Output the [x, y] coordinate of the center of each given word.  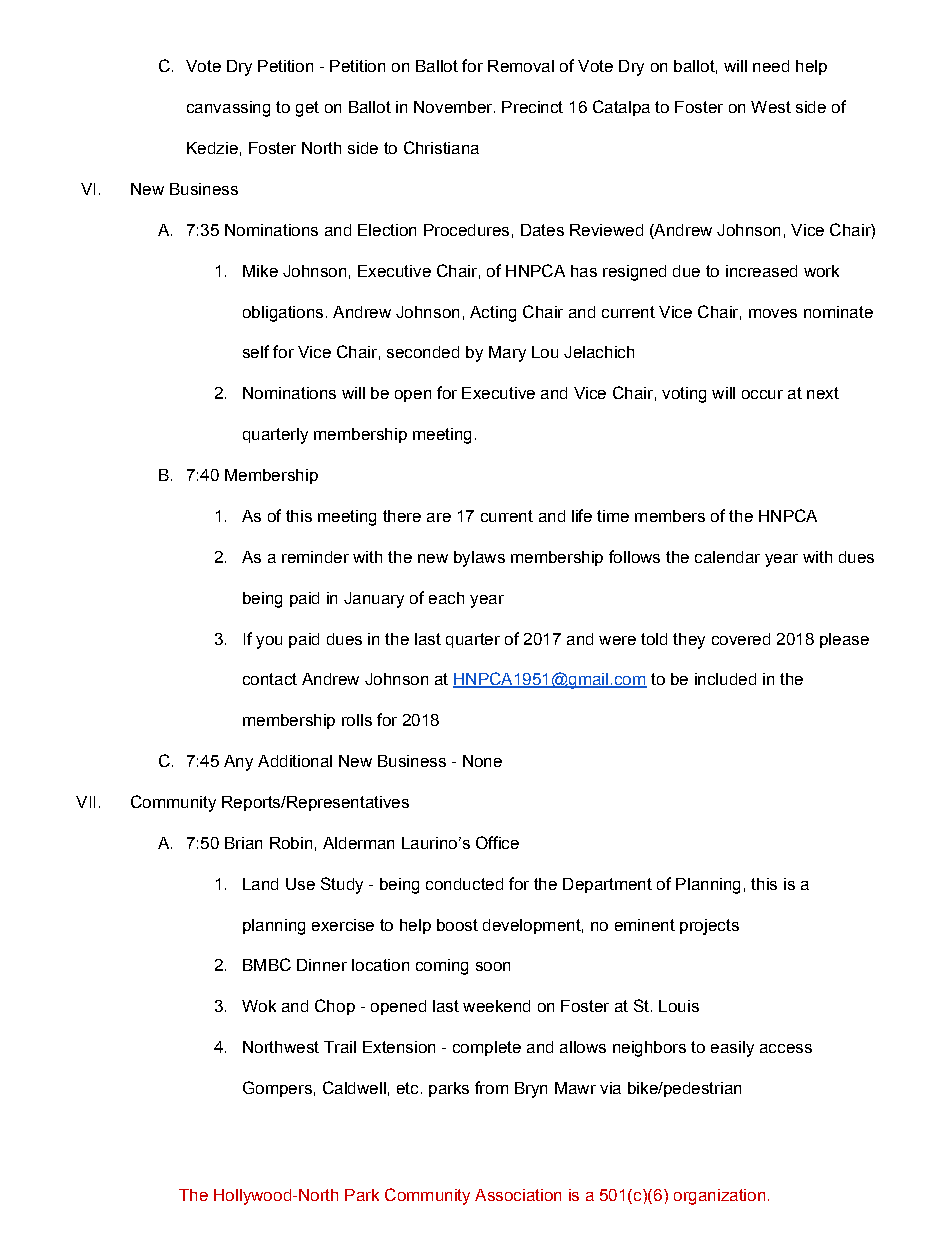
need [771, 66]
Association [518, 1195]
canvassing [228, 109]
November [454, 107]
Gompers [277, 1089]
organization [719, 1197]
